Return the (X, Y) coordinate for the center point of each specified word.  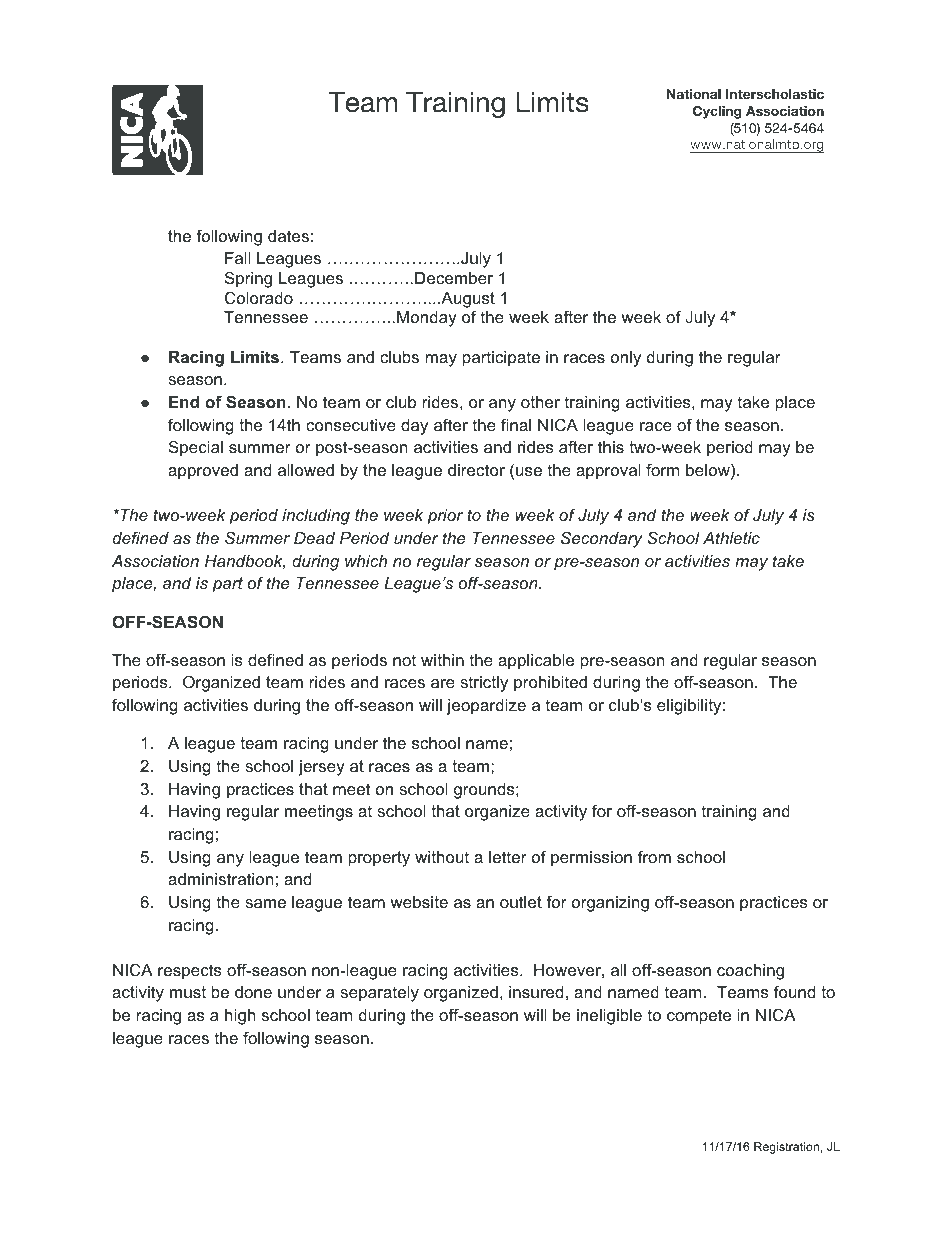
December (454, 278)
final (516, 424)
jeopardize (486, 707)
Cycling (717, 112)
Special (196, 448)
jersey (321, 768)
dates (288, 236)
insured (536, 992)
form (662, 469)
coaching (750, 972)
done (253, 992)
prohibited (550, 684)
